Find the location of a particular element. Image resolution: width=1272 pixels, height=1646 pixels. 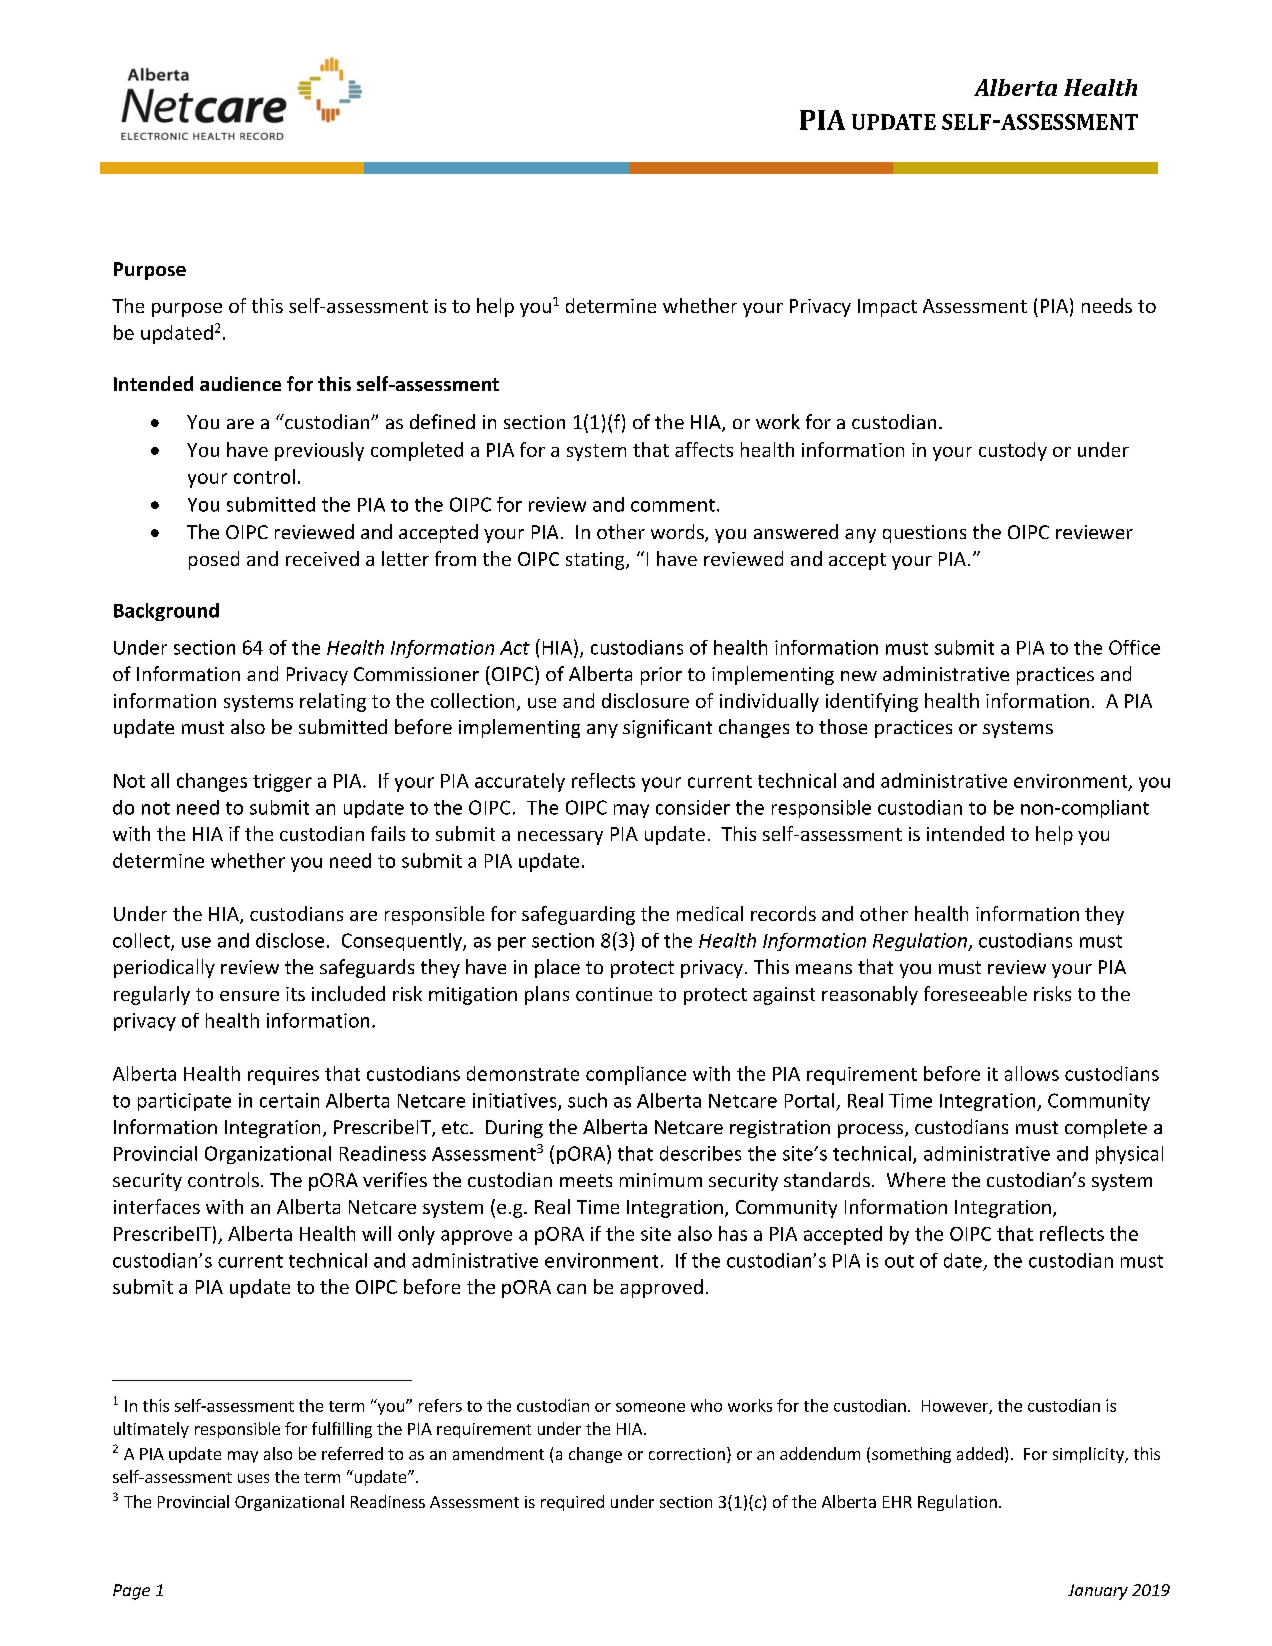

affects is located at coordinates (704, 449).
